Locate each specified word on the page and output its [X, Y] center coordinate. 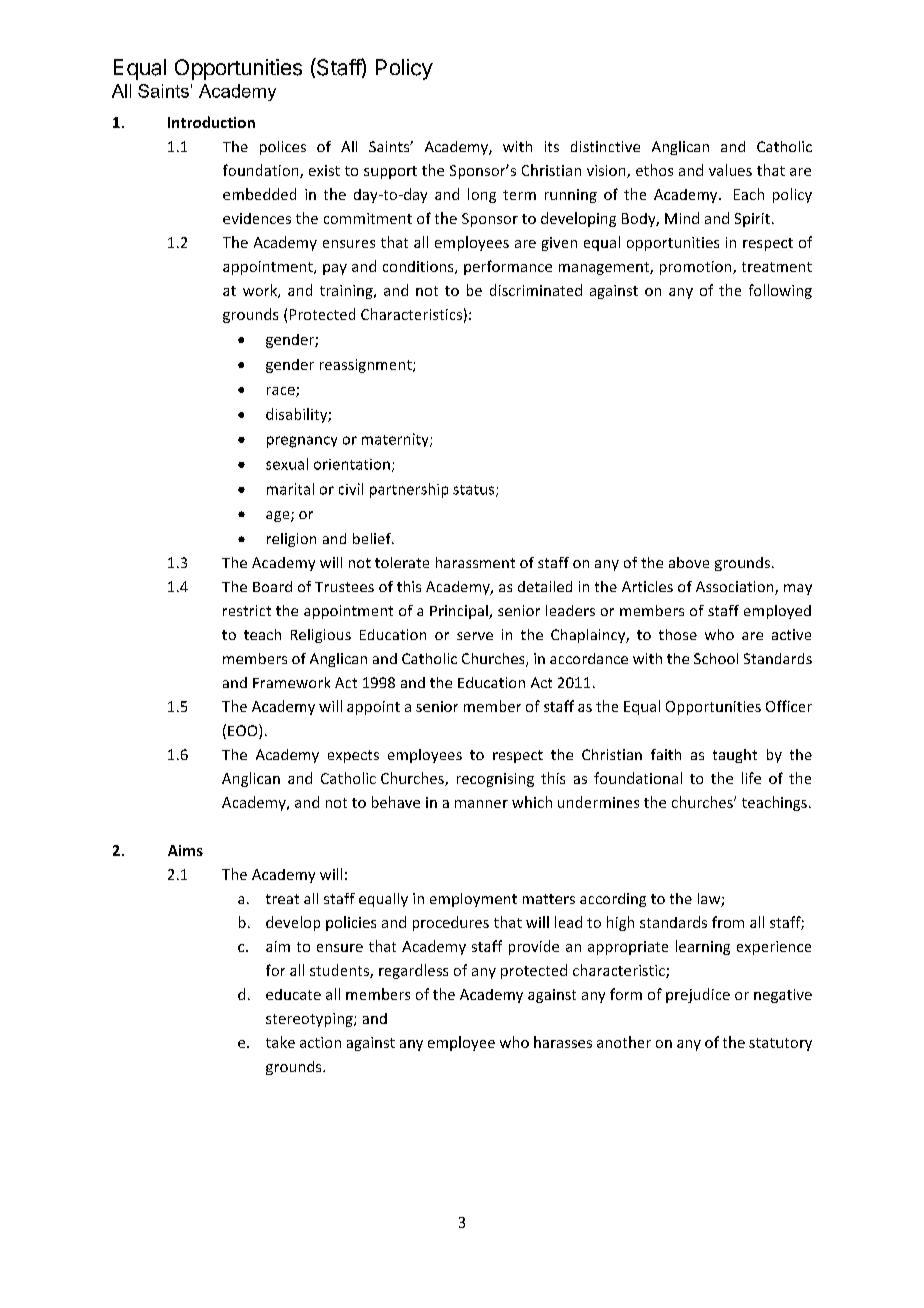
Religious [321, 636]
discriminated [536, 290]
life [751, 778]
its [552, 146]
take [280, 1042]
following [780, 291]
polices [283, 148]
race [282, 392]
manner [481, 804]
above [689, 562]
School [716, 658]
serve [475, 636]
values [730, 170]
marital [290, 489]
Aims [185, 850]
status [475, 491]
